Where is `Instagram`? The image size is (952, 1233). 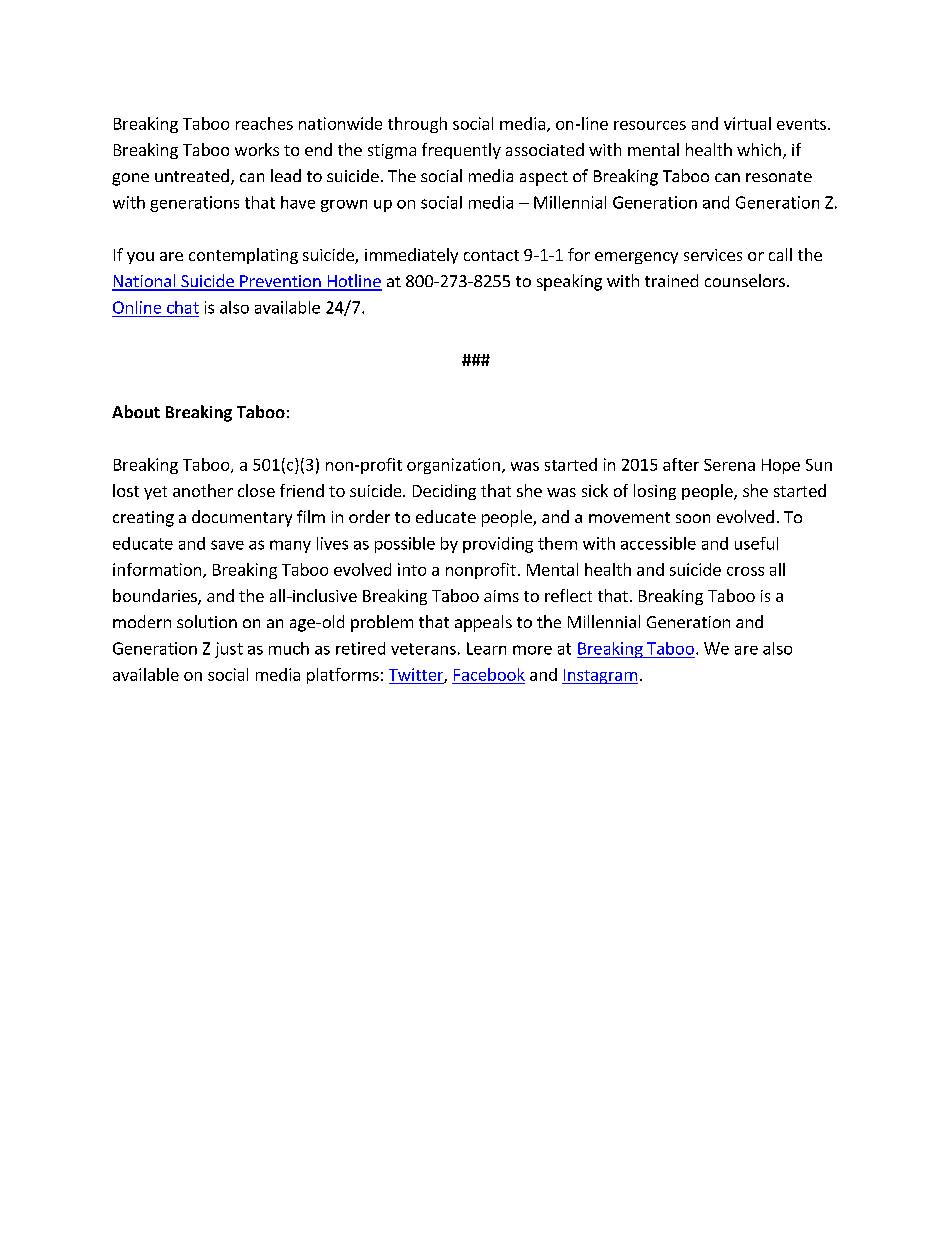 Instagram is located at coordinates (600, 676).
